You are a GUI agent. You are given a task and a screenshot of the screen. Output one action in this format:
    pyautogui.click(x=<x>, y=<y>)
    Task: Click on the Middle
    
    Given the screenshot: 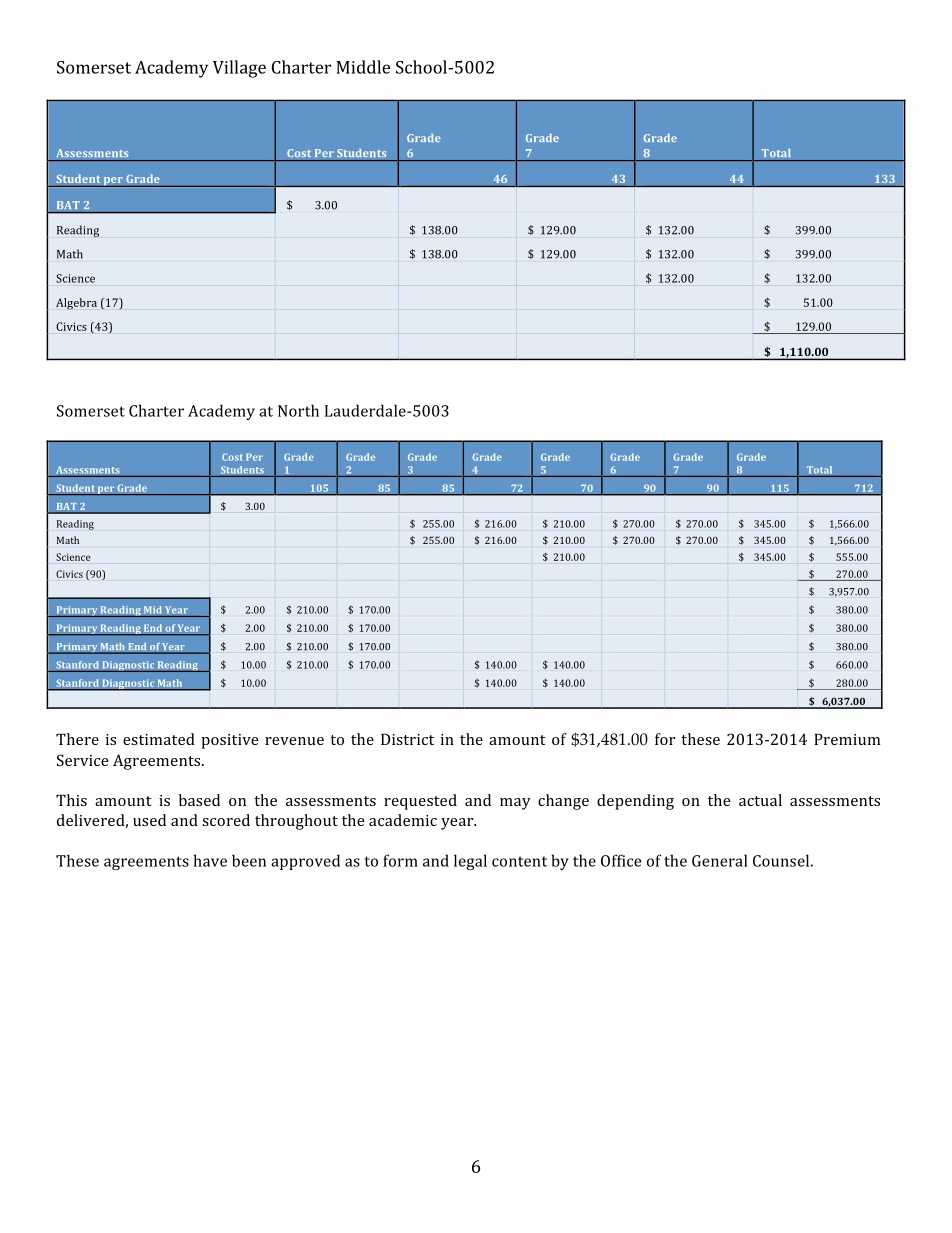 What is the action you would take?
    pyautogui.click(x=363, y=67)
